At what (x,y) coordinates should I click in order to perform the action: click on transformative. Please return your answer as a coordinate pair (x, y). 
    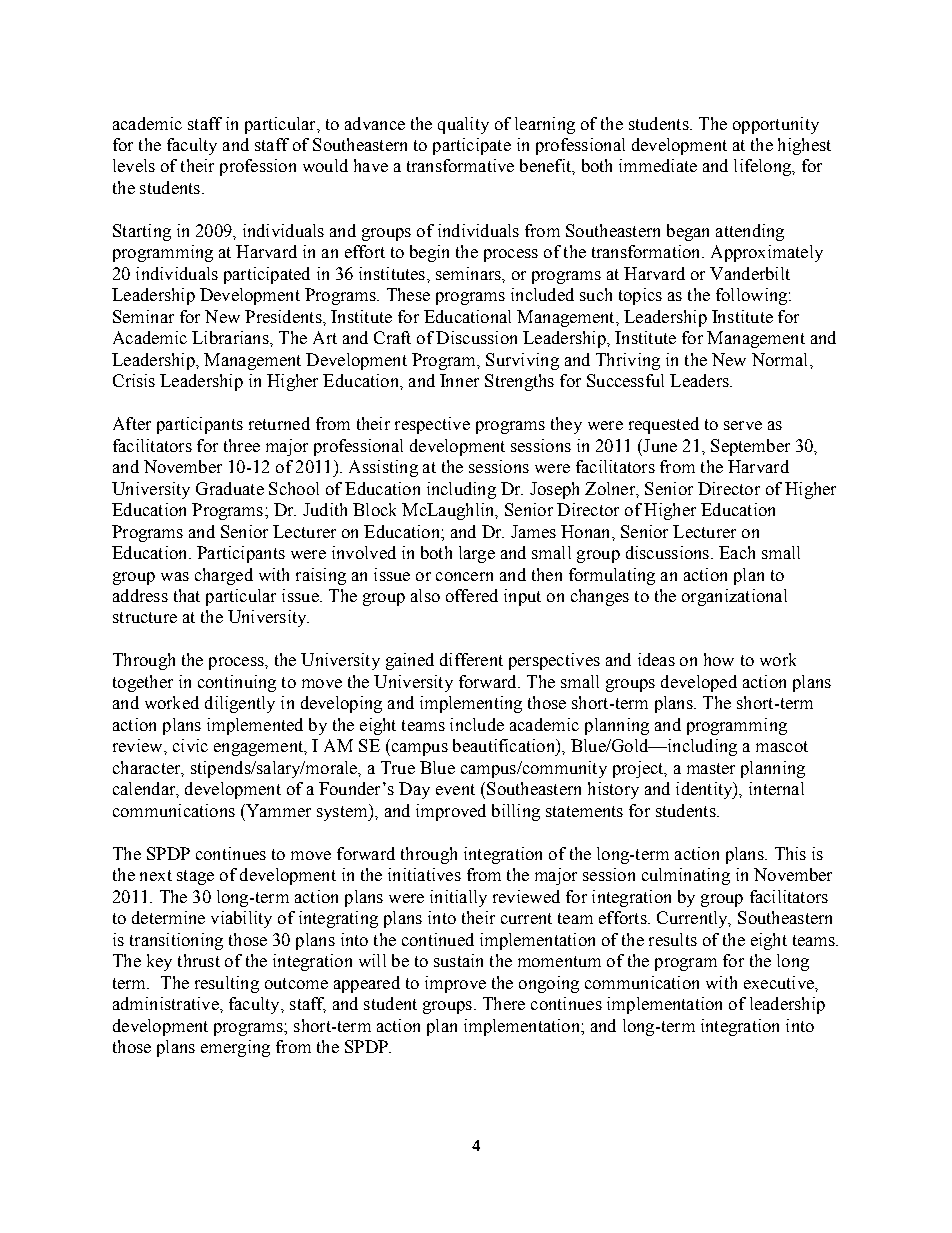
    Looking at the image, I should click on (460, 165).
